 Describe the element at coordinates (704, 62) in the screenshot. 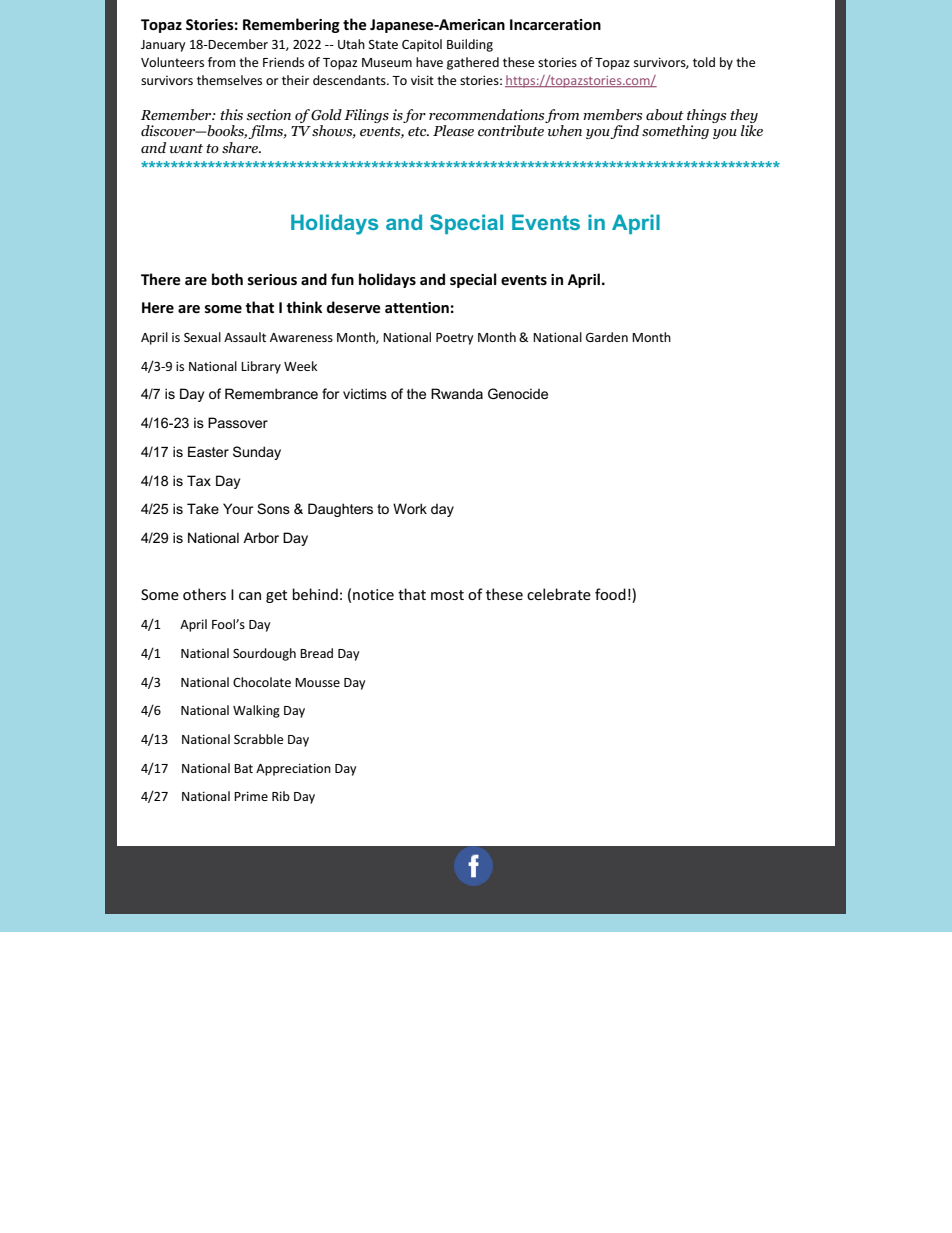

I see `told` at that location.
